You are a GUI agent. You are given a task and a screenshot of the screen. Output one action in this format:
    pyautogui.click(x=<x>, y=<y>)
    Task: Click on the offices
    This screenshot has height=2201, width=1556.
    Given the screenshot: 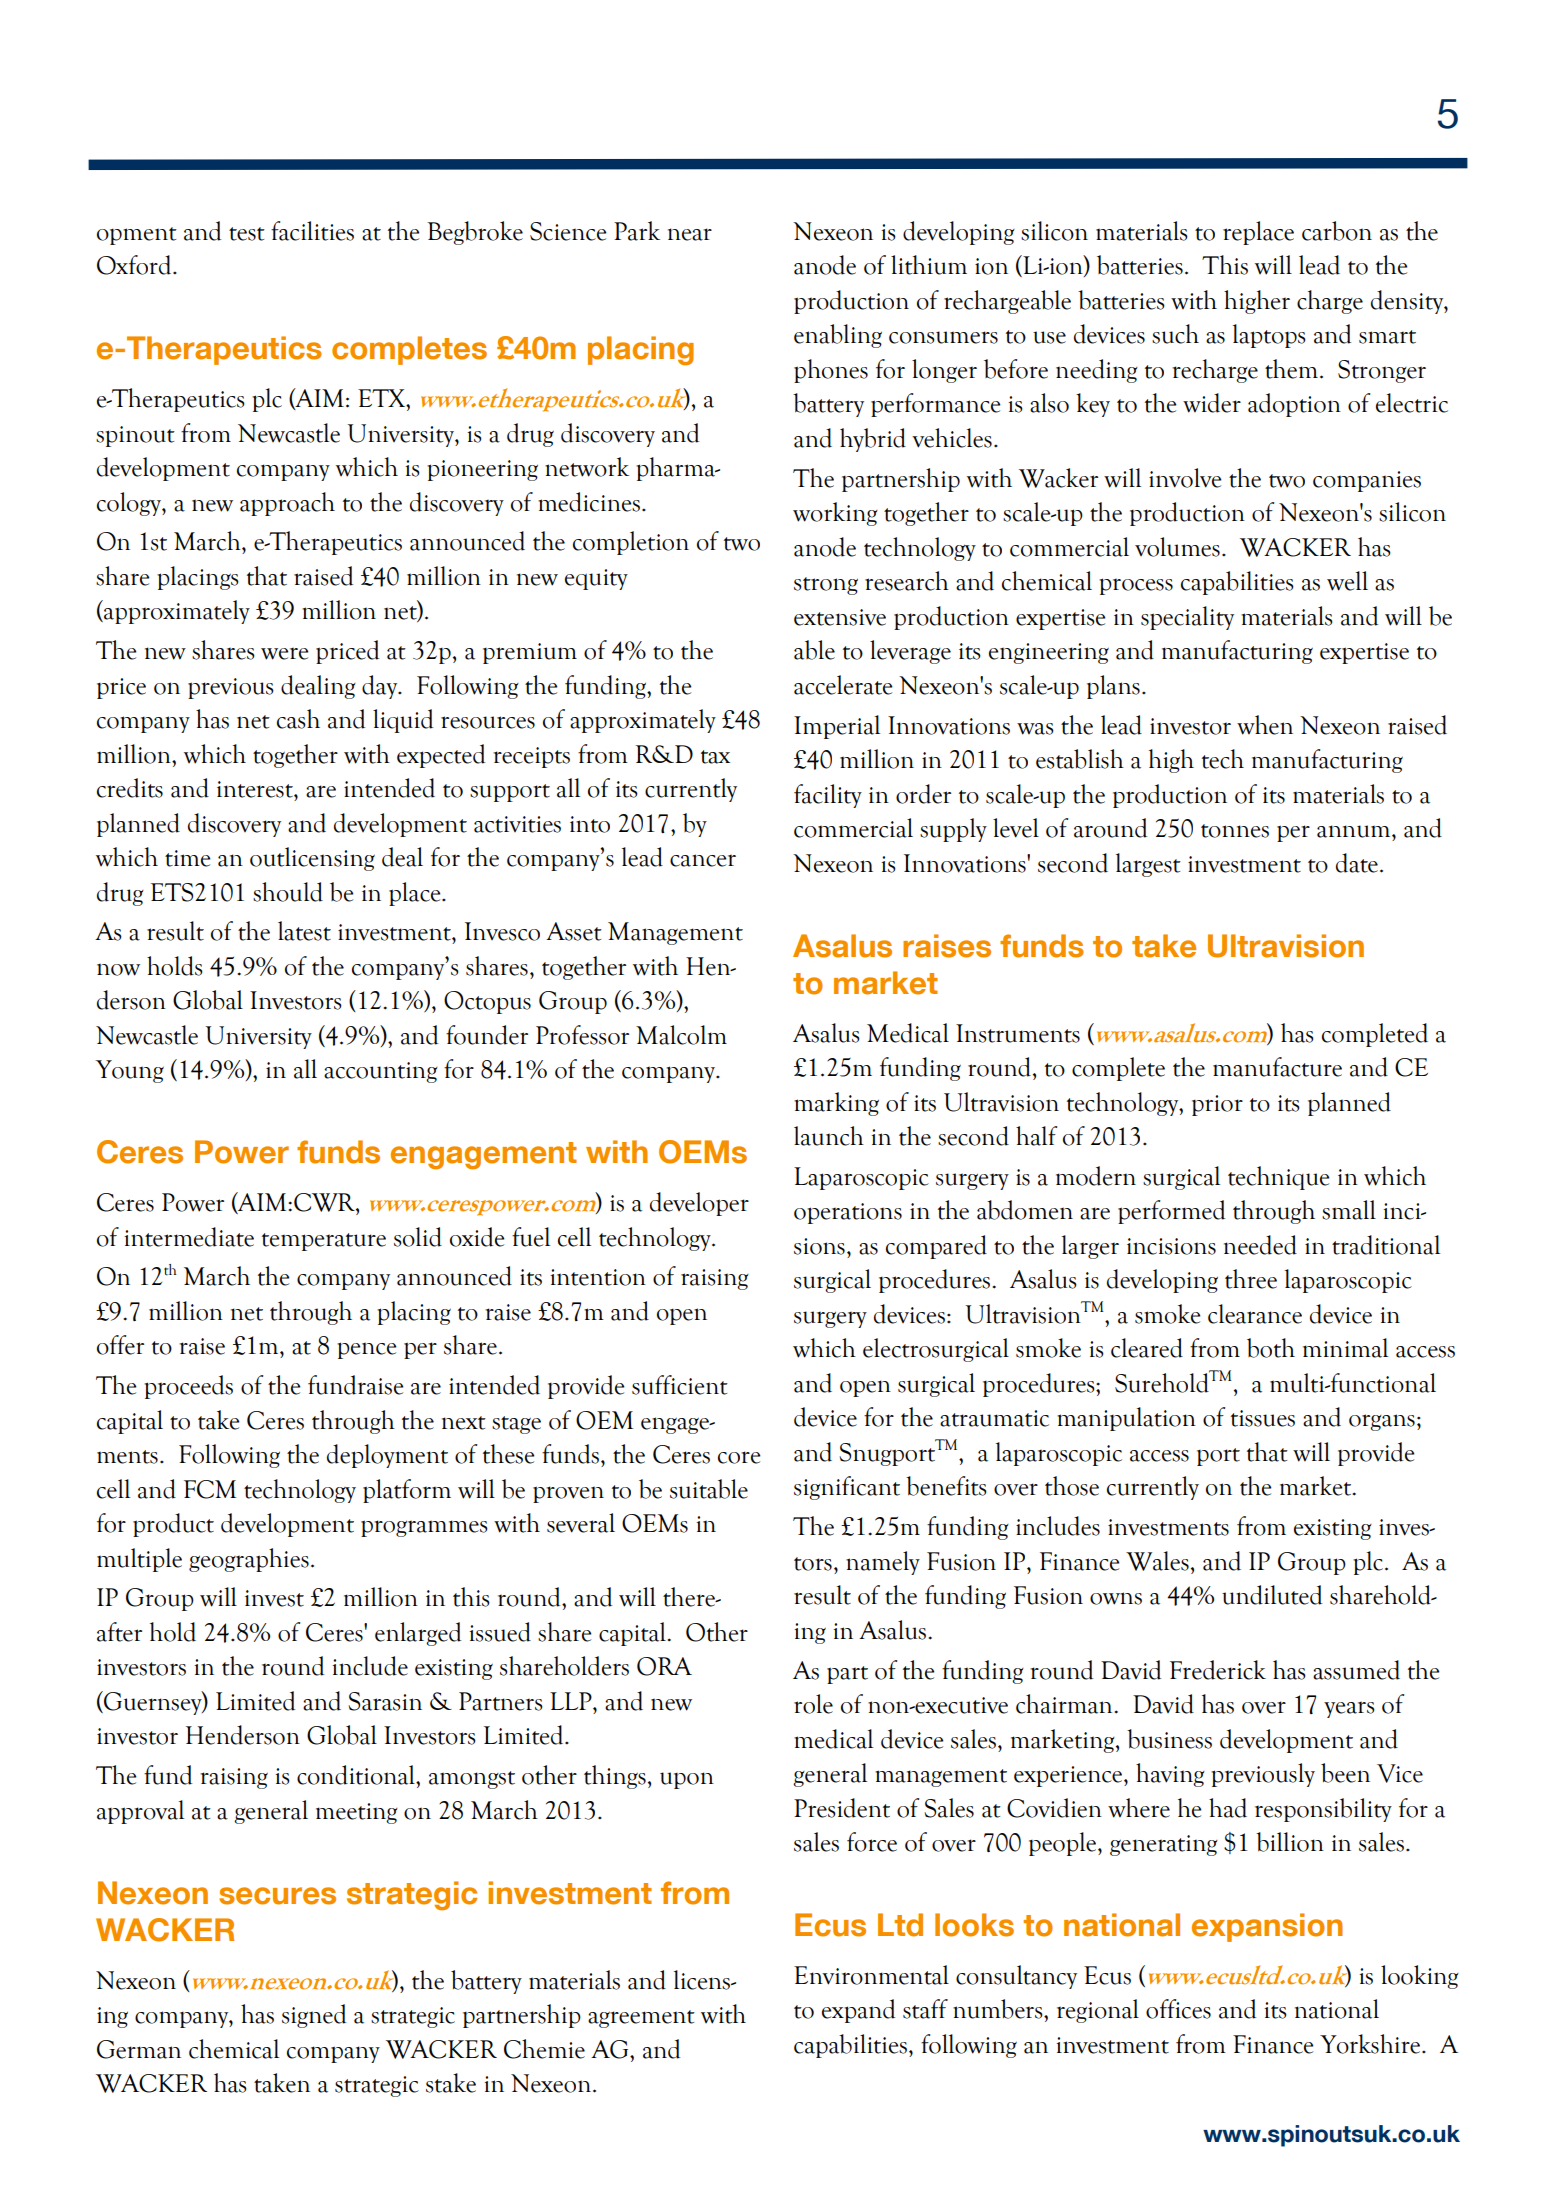 What is the action you would take?
    pyautogui.click(x=1178, y=2009)
